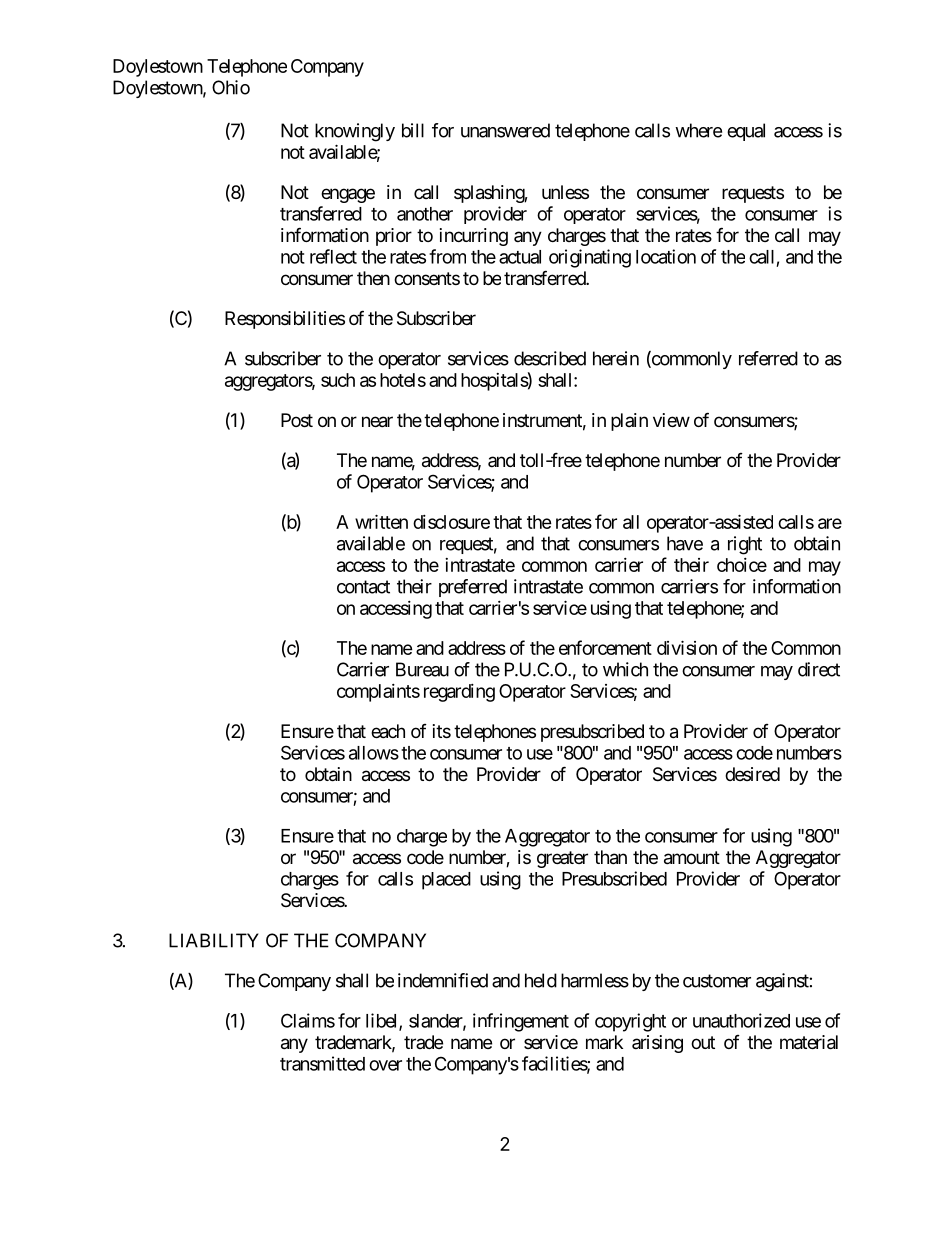 The height and width of the image is (1233, 952). I want to click on equal, so click(746, 132).
